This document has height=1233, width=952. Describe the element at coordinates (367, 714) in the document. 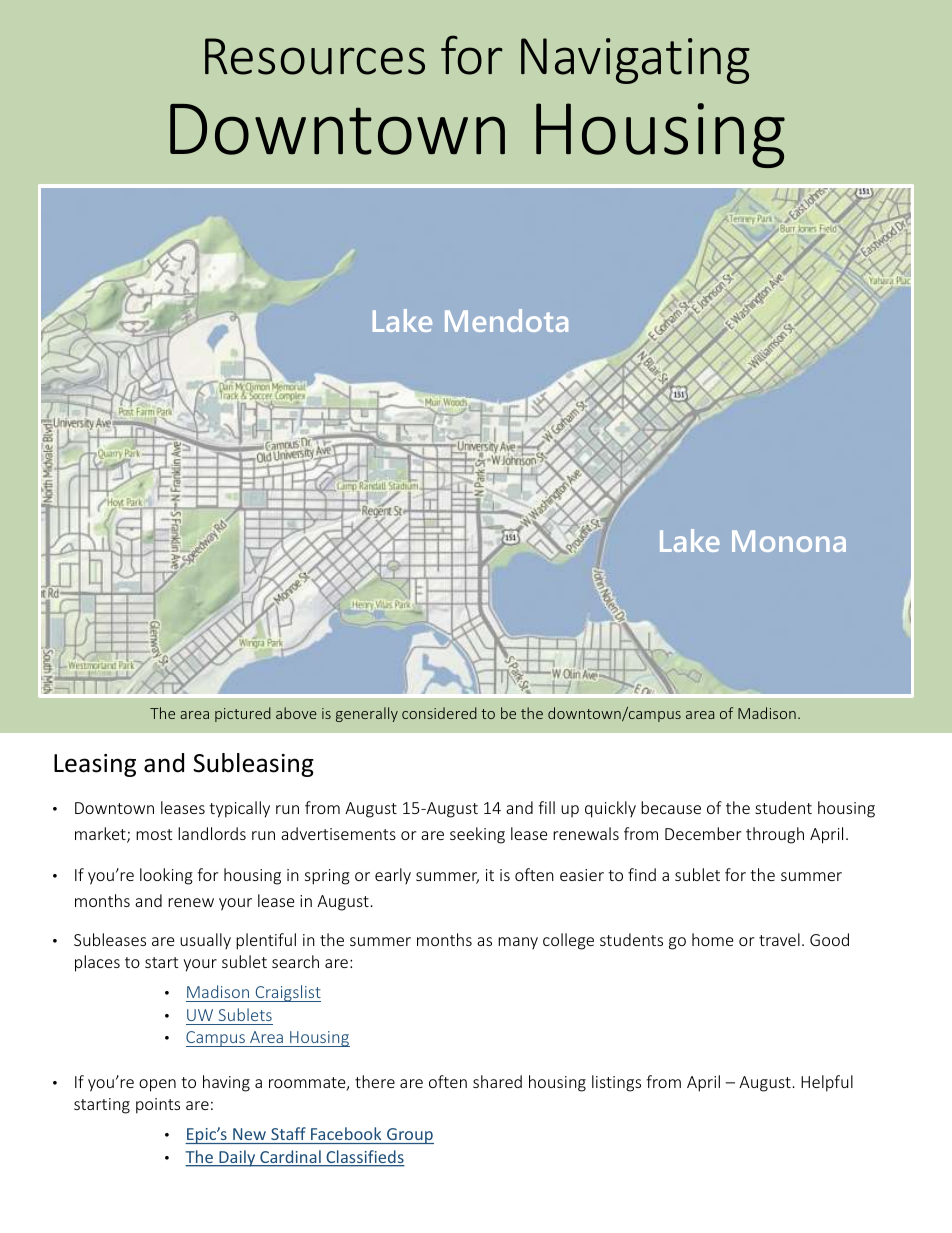

I see `generally` at that location.
